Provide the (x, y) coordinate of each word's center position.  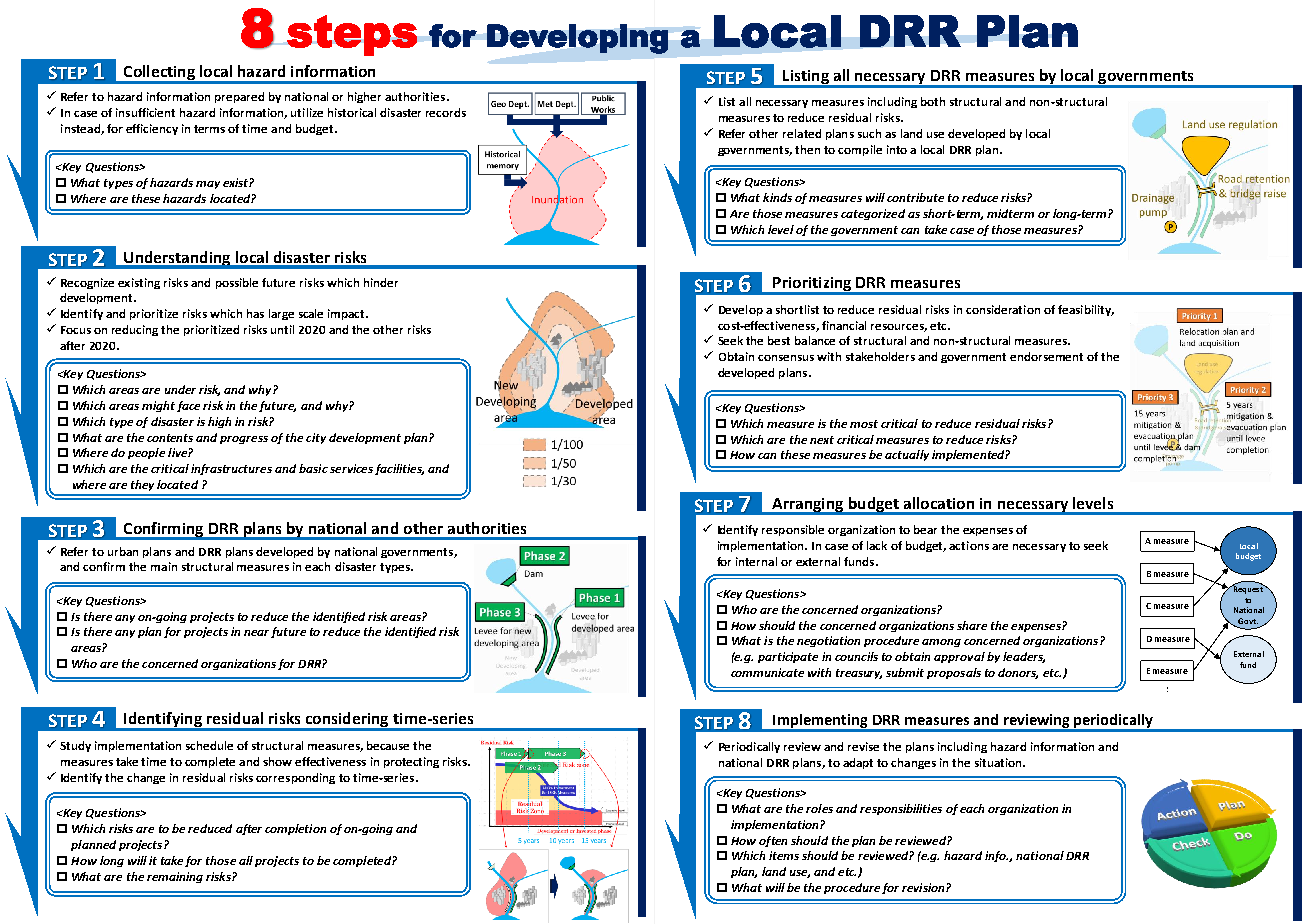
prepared (239, 97)
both (933, 101)
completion (295, 829)
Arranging (808, 506)
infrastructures (231, 469)
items (784, 855)
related (802, 133)
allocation (939, 503)
